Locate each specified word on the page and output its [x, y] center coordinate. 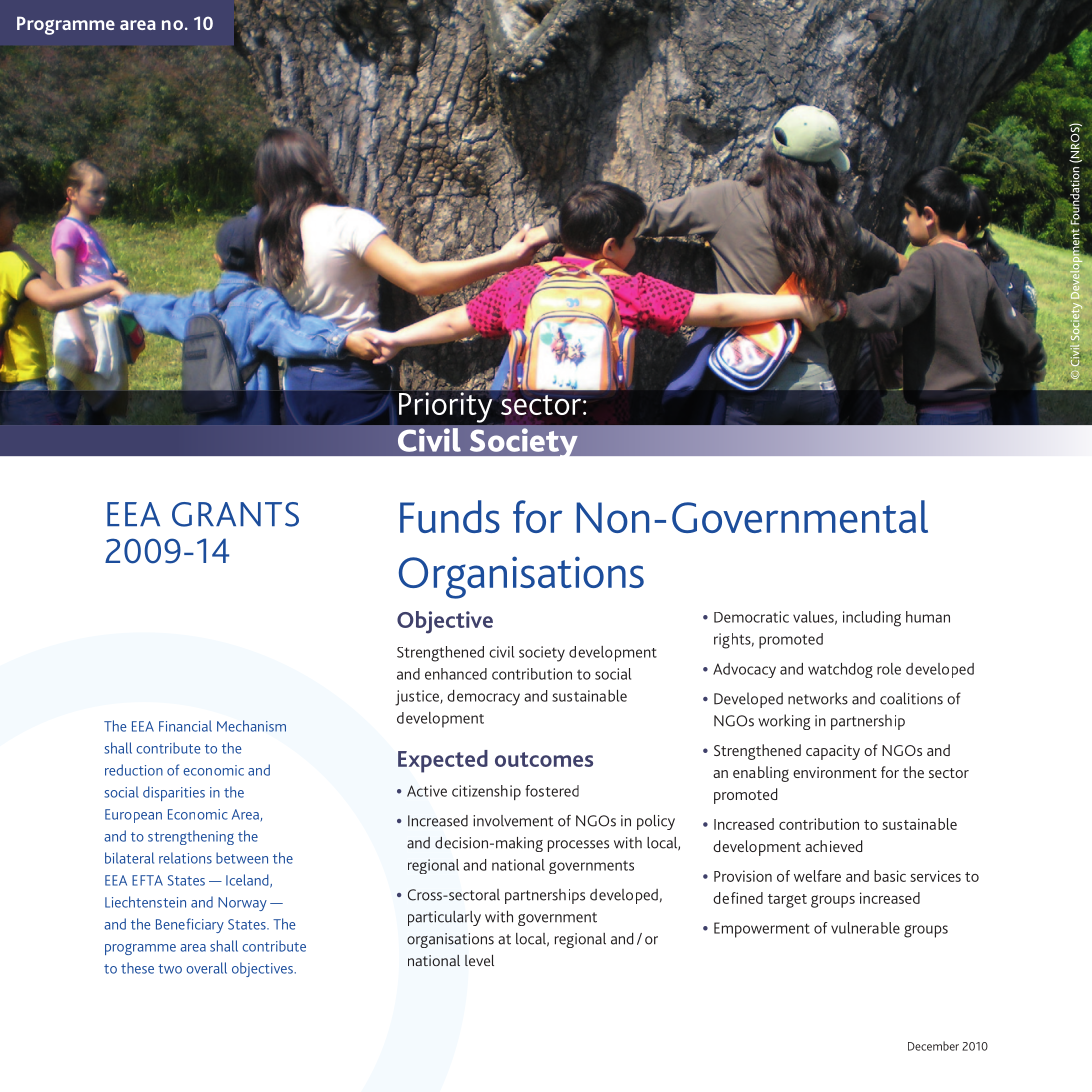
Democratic [751, 617]
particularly [444, 918]
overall [206, 968]
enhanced [456, 674]
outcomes [544, 759]
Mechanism [251, 726]
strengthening [191, 837]
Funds [450, 516]
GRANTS [235, 514]
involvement [513, 821]
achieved [833, 846]
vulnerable [865, 928]
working [784, 722]
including [872, 619]
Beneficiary [190, 925]
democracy [483, 698]
